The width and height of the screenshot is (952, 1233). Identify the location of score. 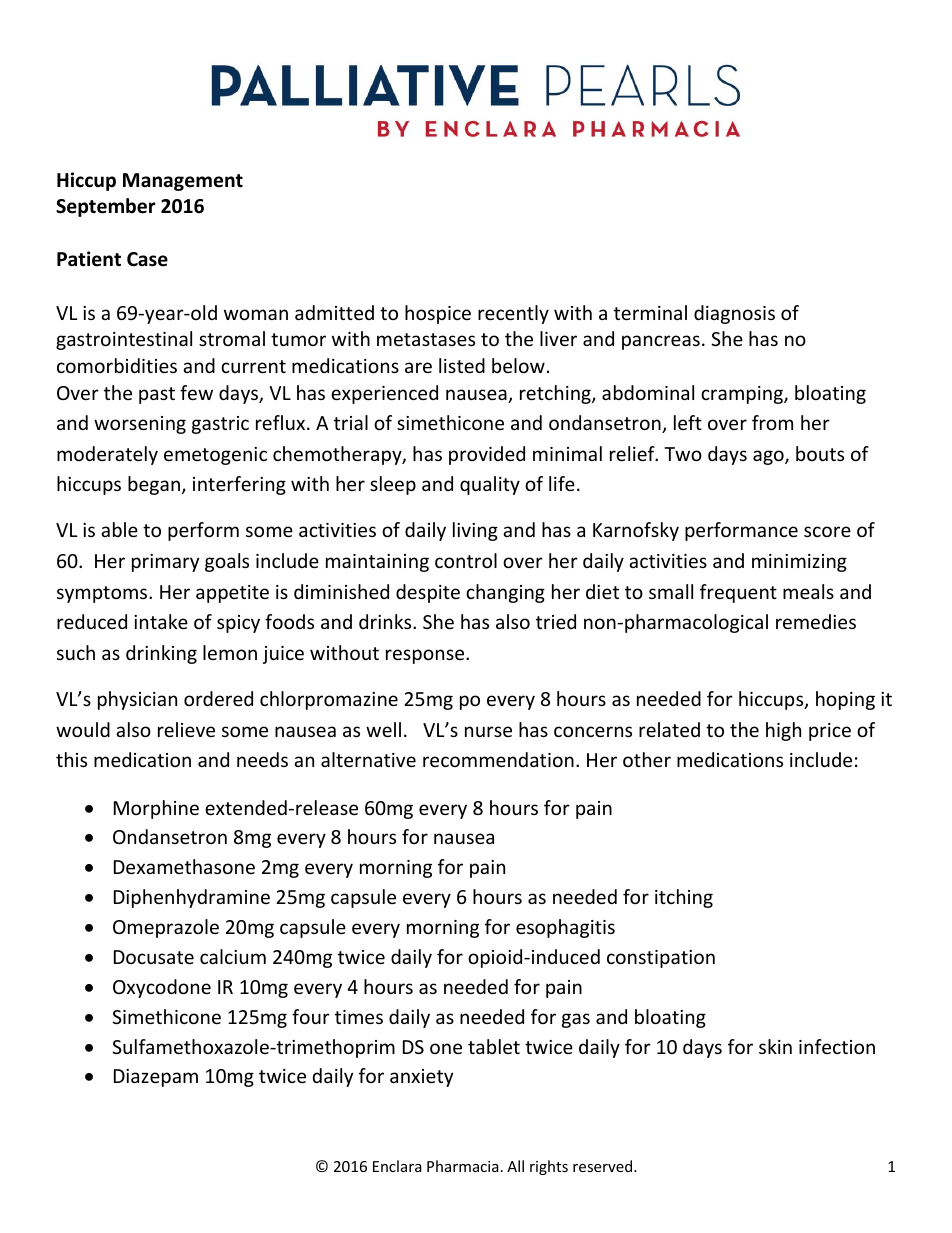
(827, 531).
